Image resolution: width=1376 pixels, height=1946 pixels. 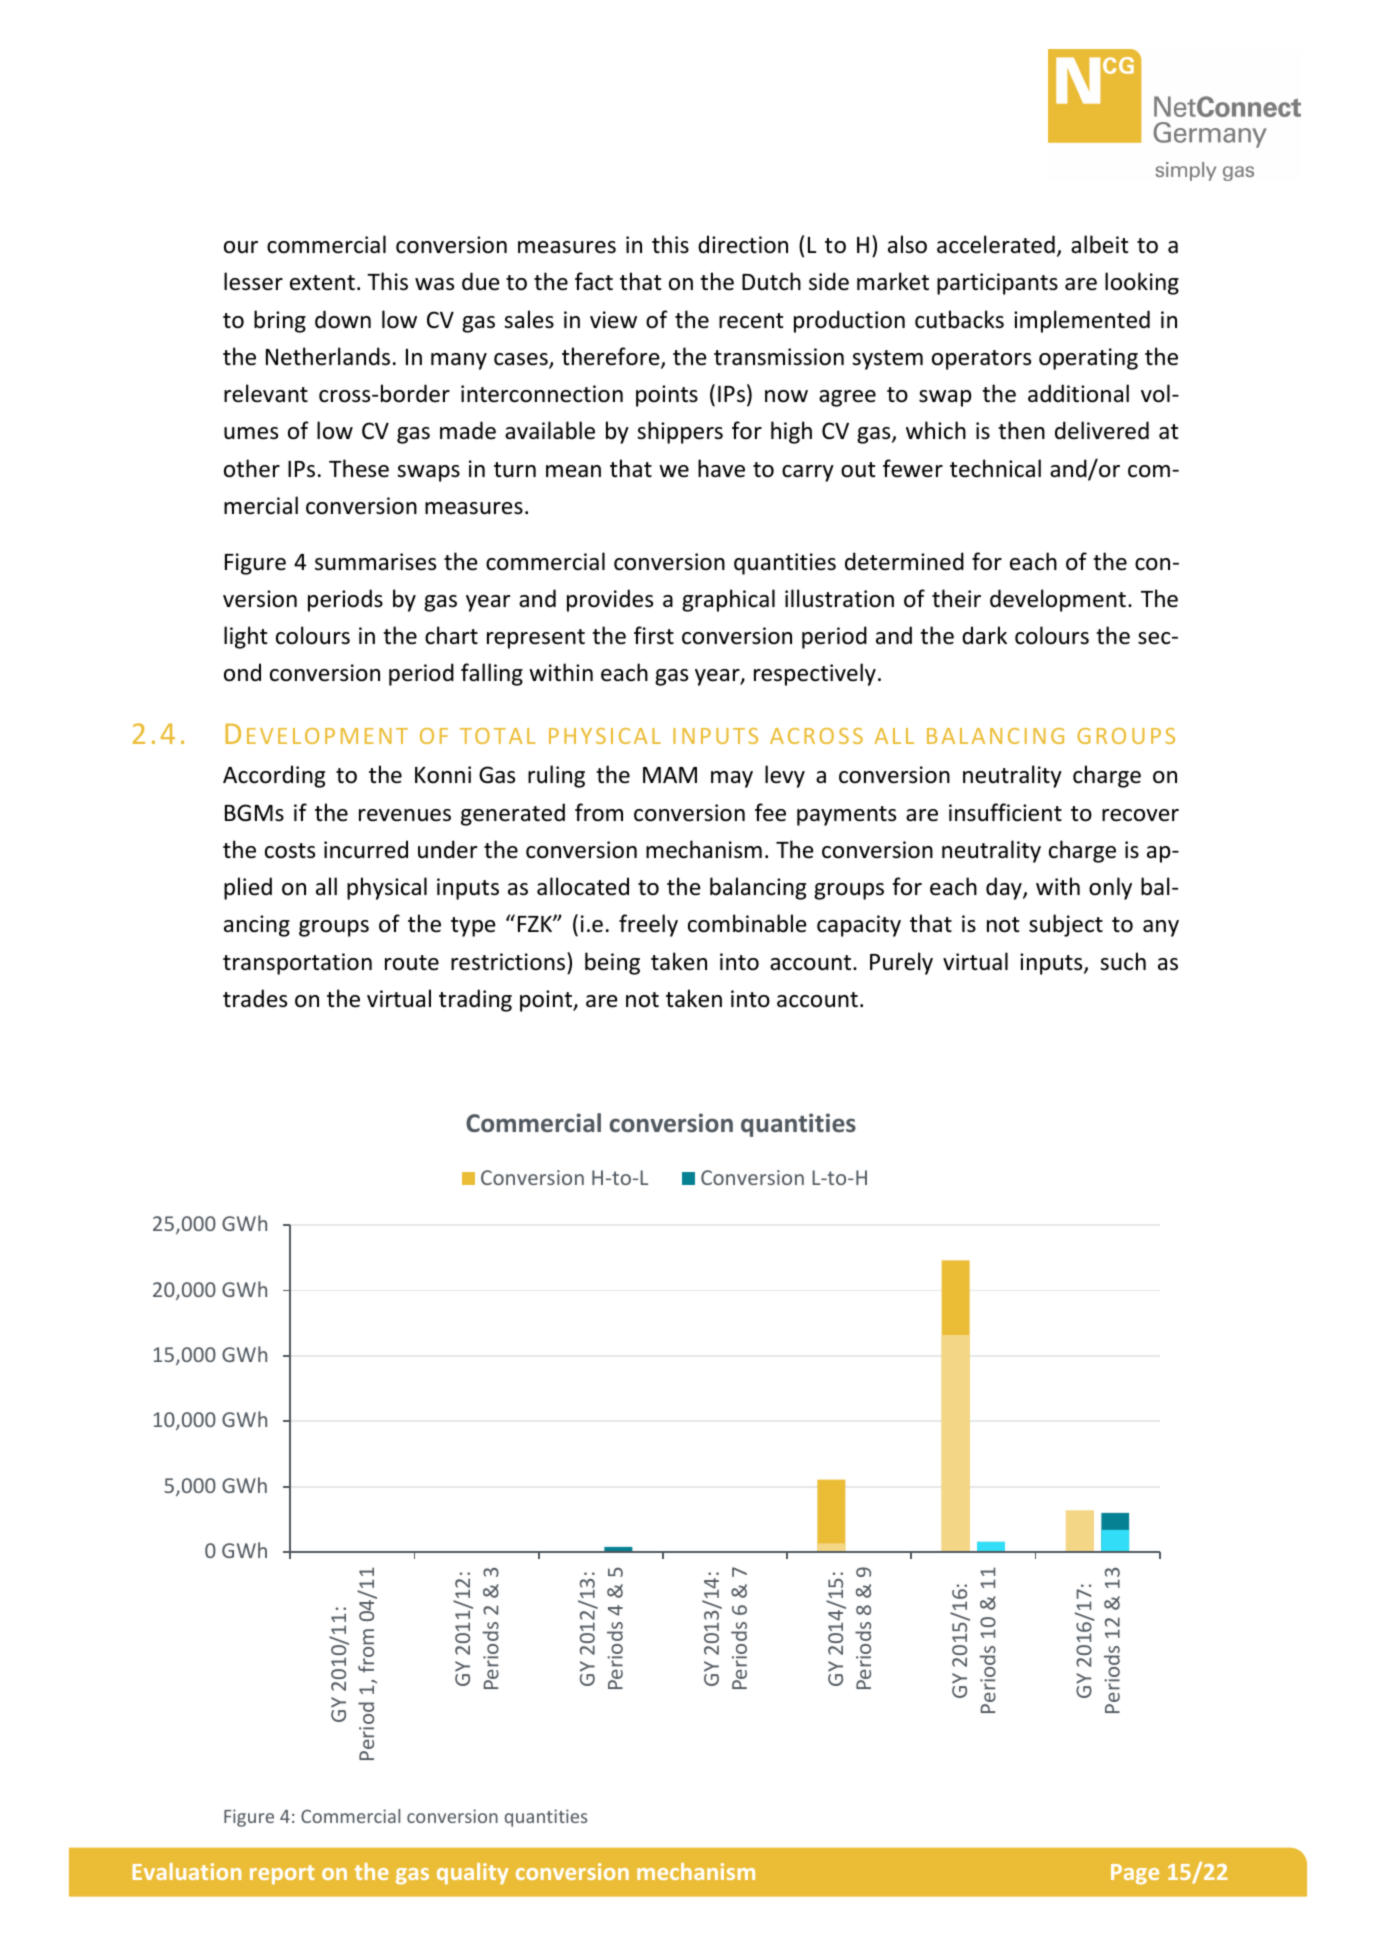 I want to click on Page, so click(x=1135, y=1874).
